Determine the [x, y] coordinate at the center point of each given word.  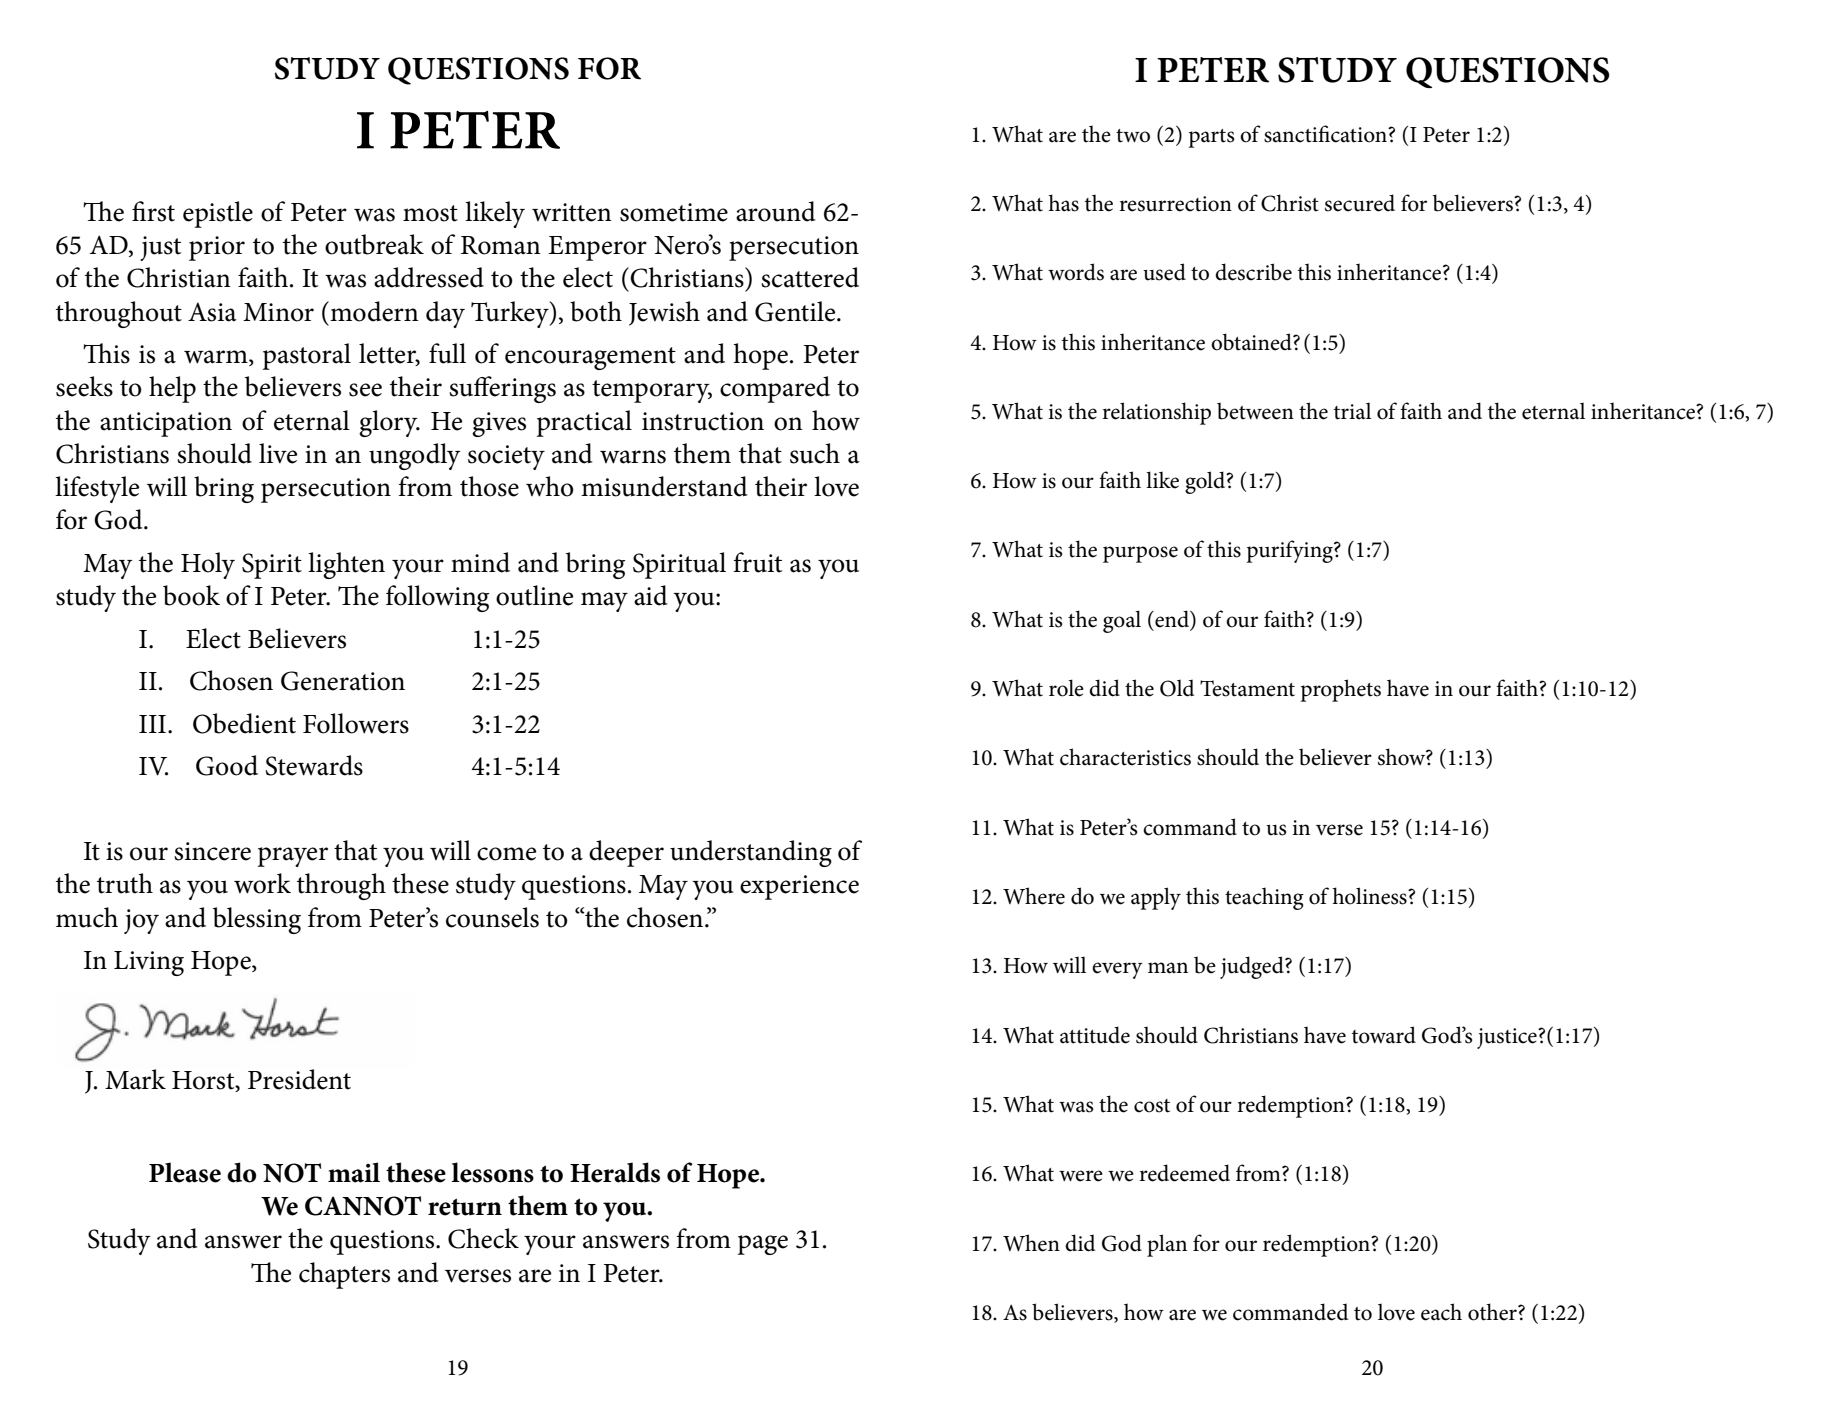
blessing [257, 920]
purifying [1291, 551]
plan [1167, 1245]
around [775, 211]
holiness [1370, 896]
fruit [757, 562]
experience [799, 887]
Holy [208, 565]
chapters [344, 1275]
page [763, 1245]
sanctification [1326, 134]
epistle [218, 214]
